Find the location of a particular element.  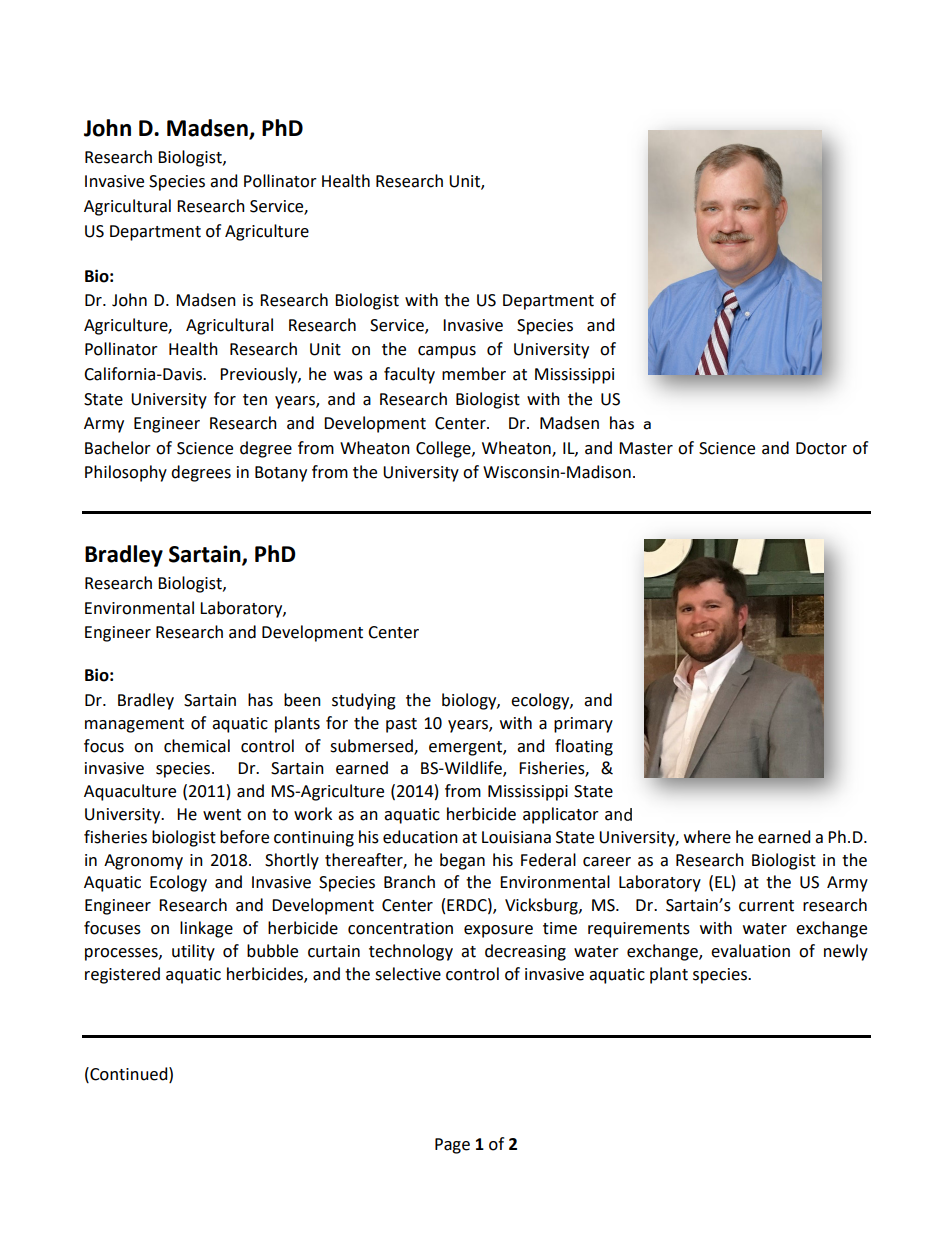

been is located at coordinates (302, 700).
